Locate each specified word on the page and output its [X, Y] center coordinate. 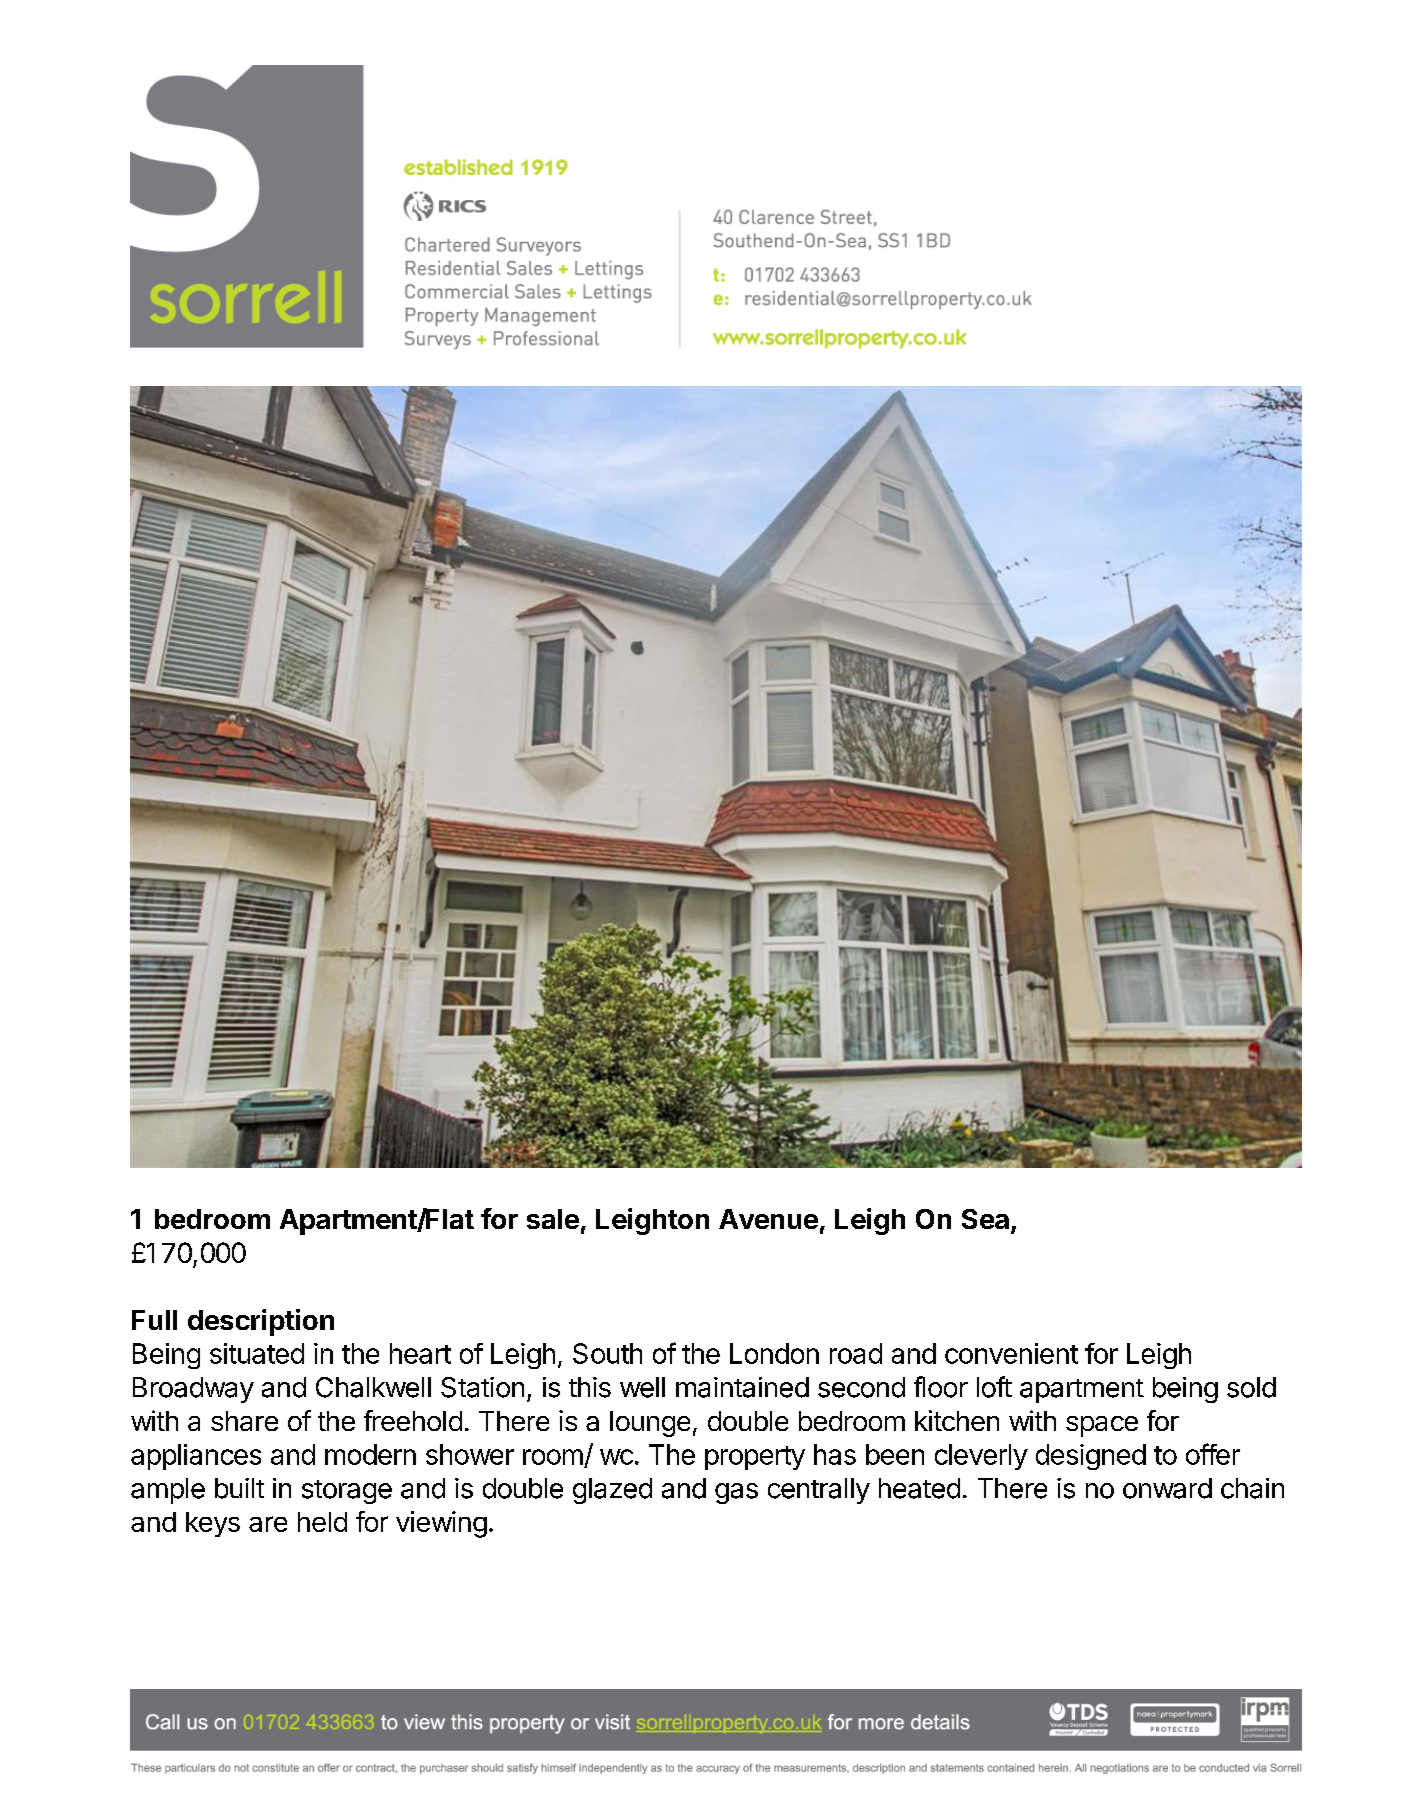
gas [736, 1493]
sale [553, 1219]
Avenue [768, 1219]
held [322, 1522]
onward [1167, 1488]
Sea [985, 1219]
